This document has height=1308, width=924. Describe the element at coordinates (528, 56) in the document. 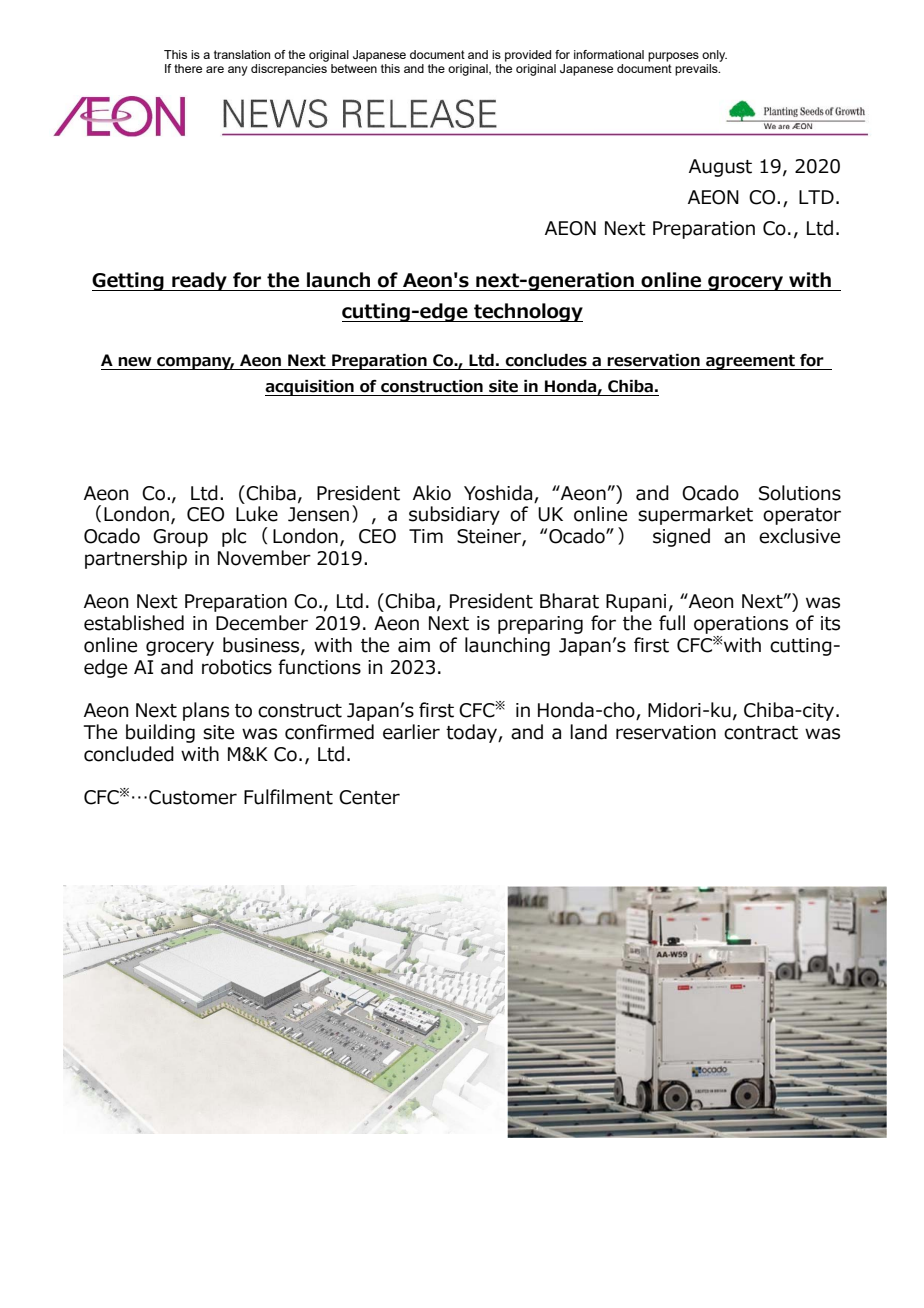

I see `provided` at that location.
